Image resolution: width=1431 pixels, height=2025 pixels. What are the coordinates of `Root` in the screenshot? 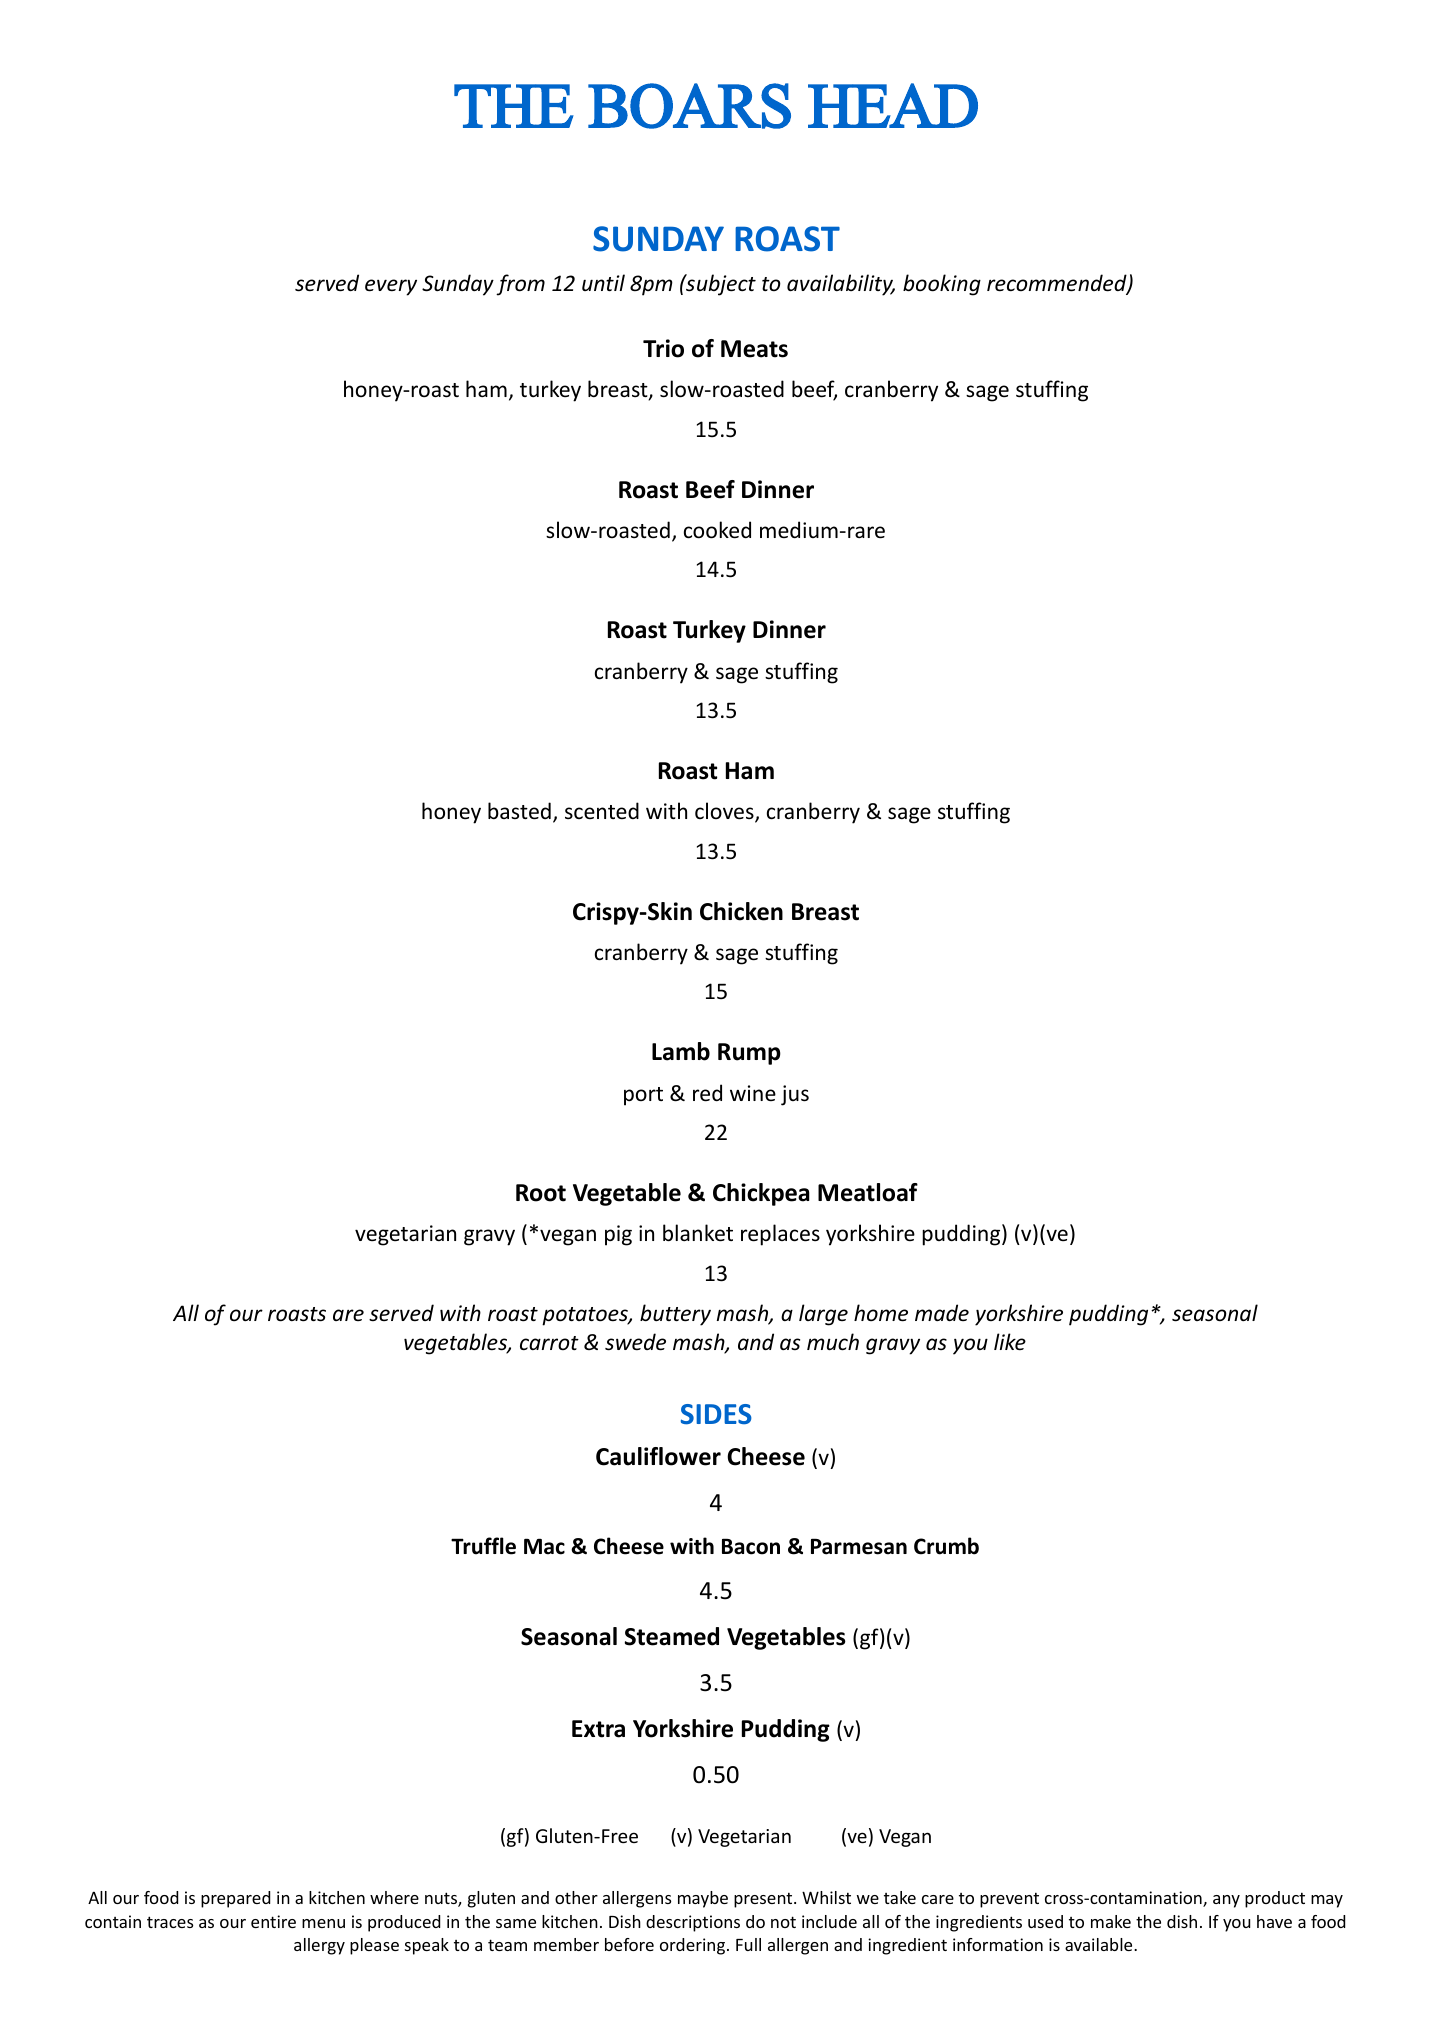 It's located at (541, 1193).
